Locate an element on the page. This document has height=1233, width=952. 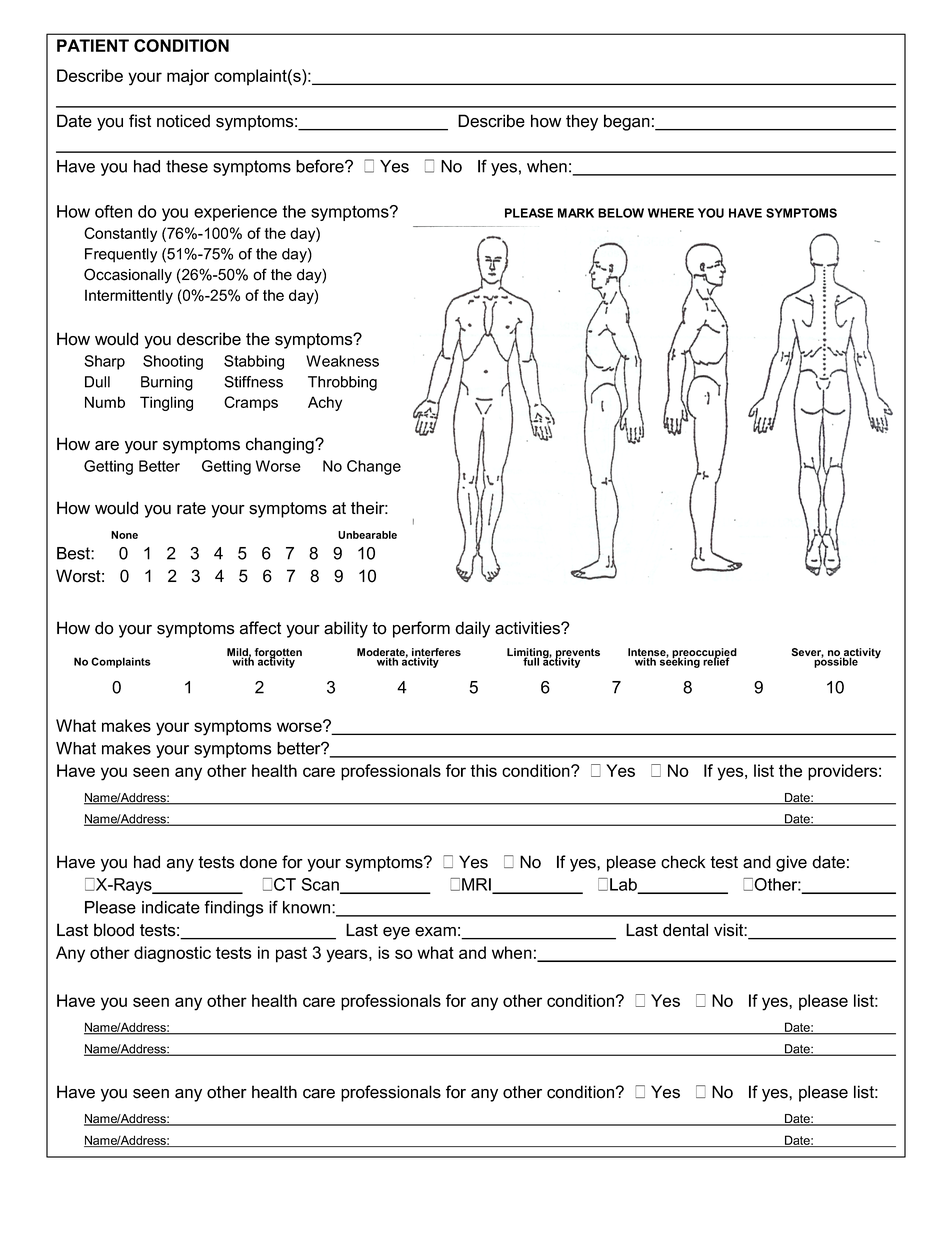
prevents is located at coordinates (577, 654).
